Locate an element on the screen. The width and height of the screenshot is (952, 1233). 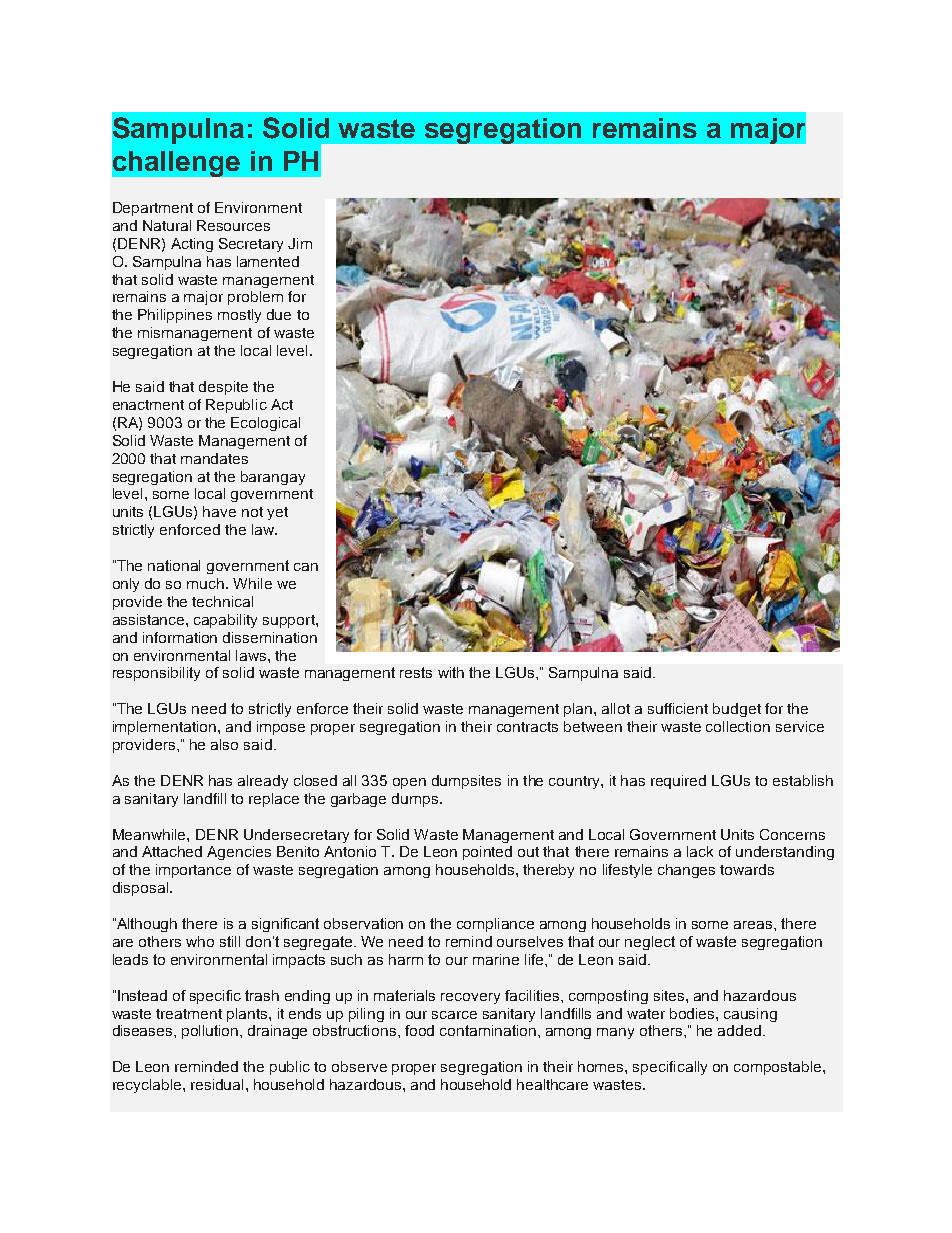
lamented is located at coordinates (268, 261).
